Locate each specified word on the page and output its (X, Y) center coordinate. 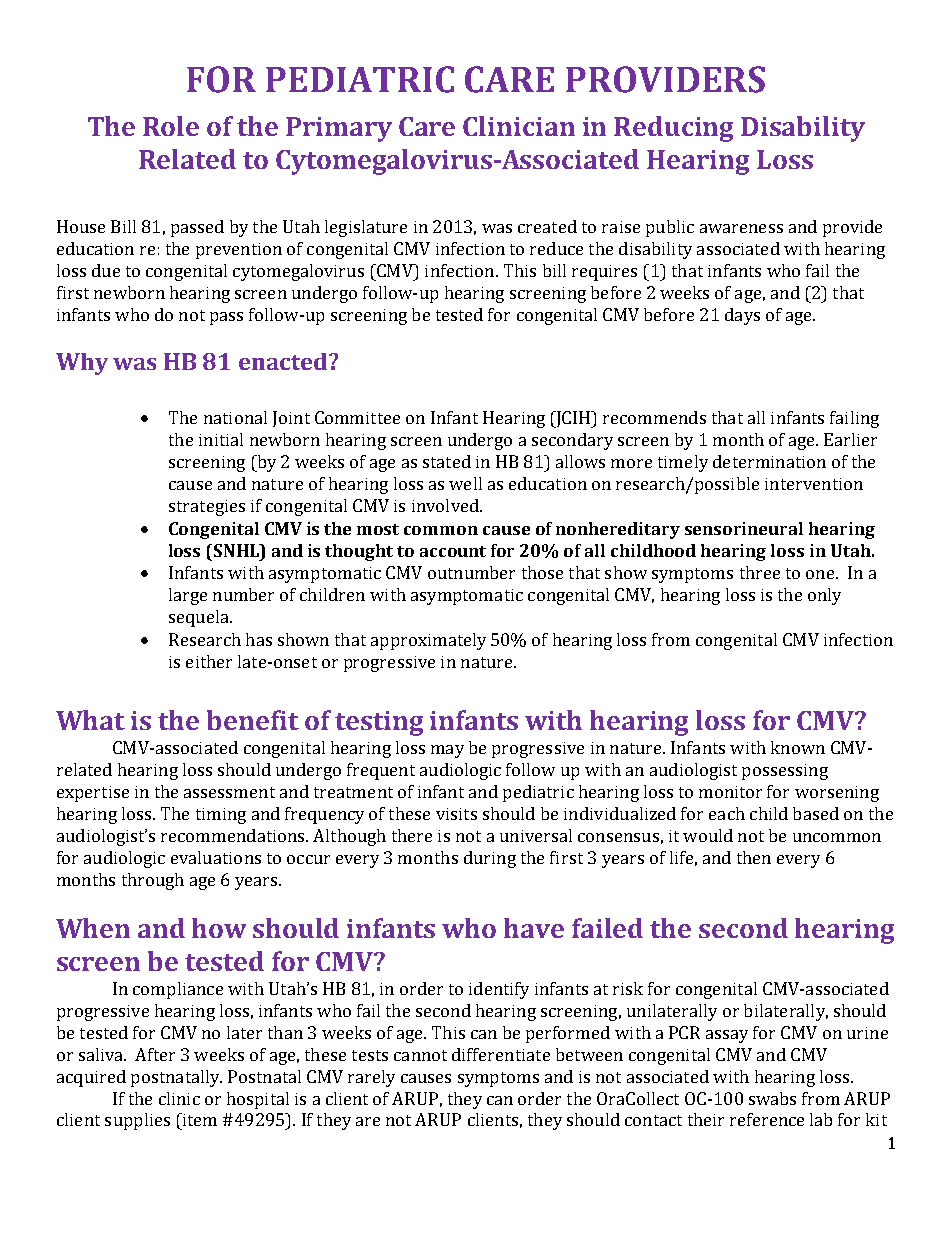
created (547, 226)
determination (769, 461)
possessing (785, 772)
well (465, 483)
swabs (772, 1098)
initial (221, 439)
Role (171, 126)
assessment (229, 792)
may (447, 751)
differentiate (501, 1054)
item (199, 1119)
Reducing (673, 129)
